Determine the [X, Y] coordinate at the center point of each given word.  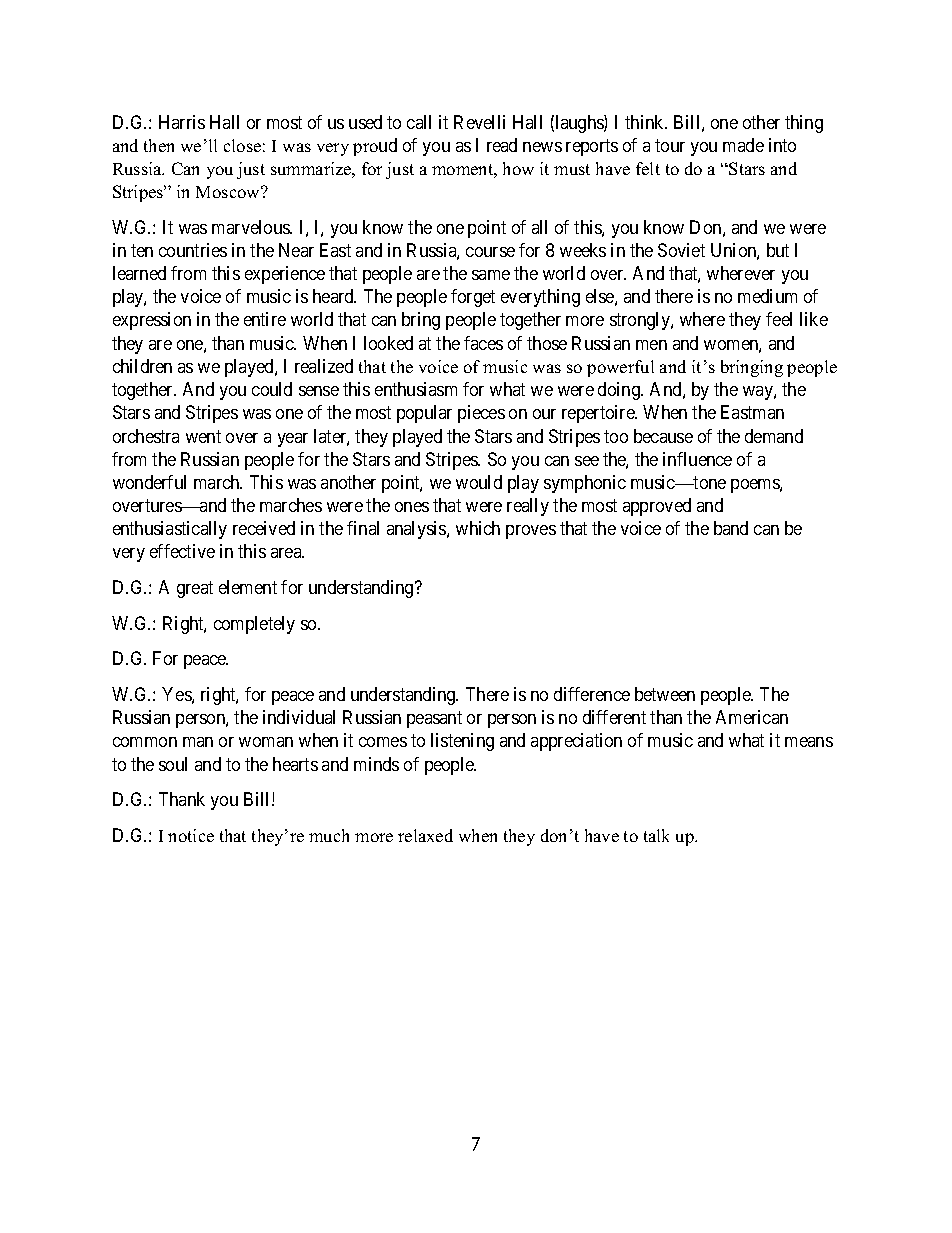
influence [697, 459]
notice [191, 835]
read [502, 145]
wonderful [149, 482]
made [743, 145]
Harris [182, 122]
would [479, 482]
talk [656, 835]
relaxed [425, 835]
